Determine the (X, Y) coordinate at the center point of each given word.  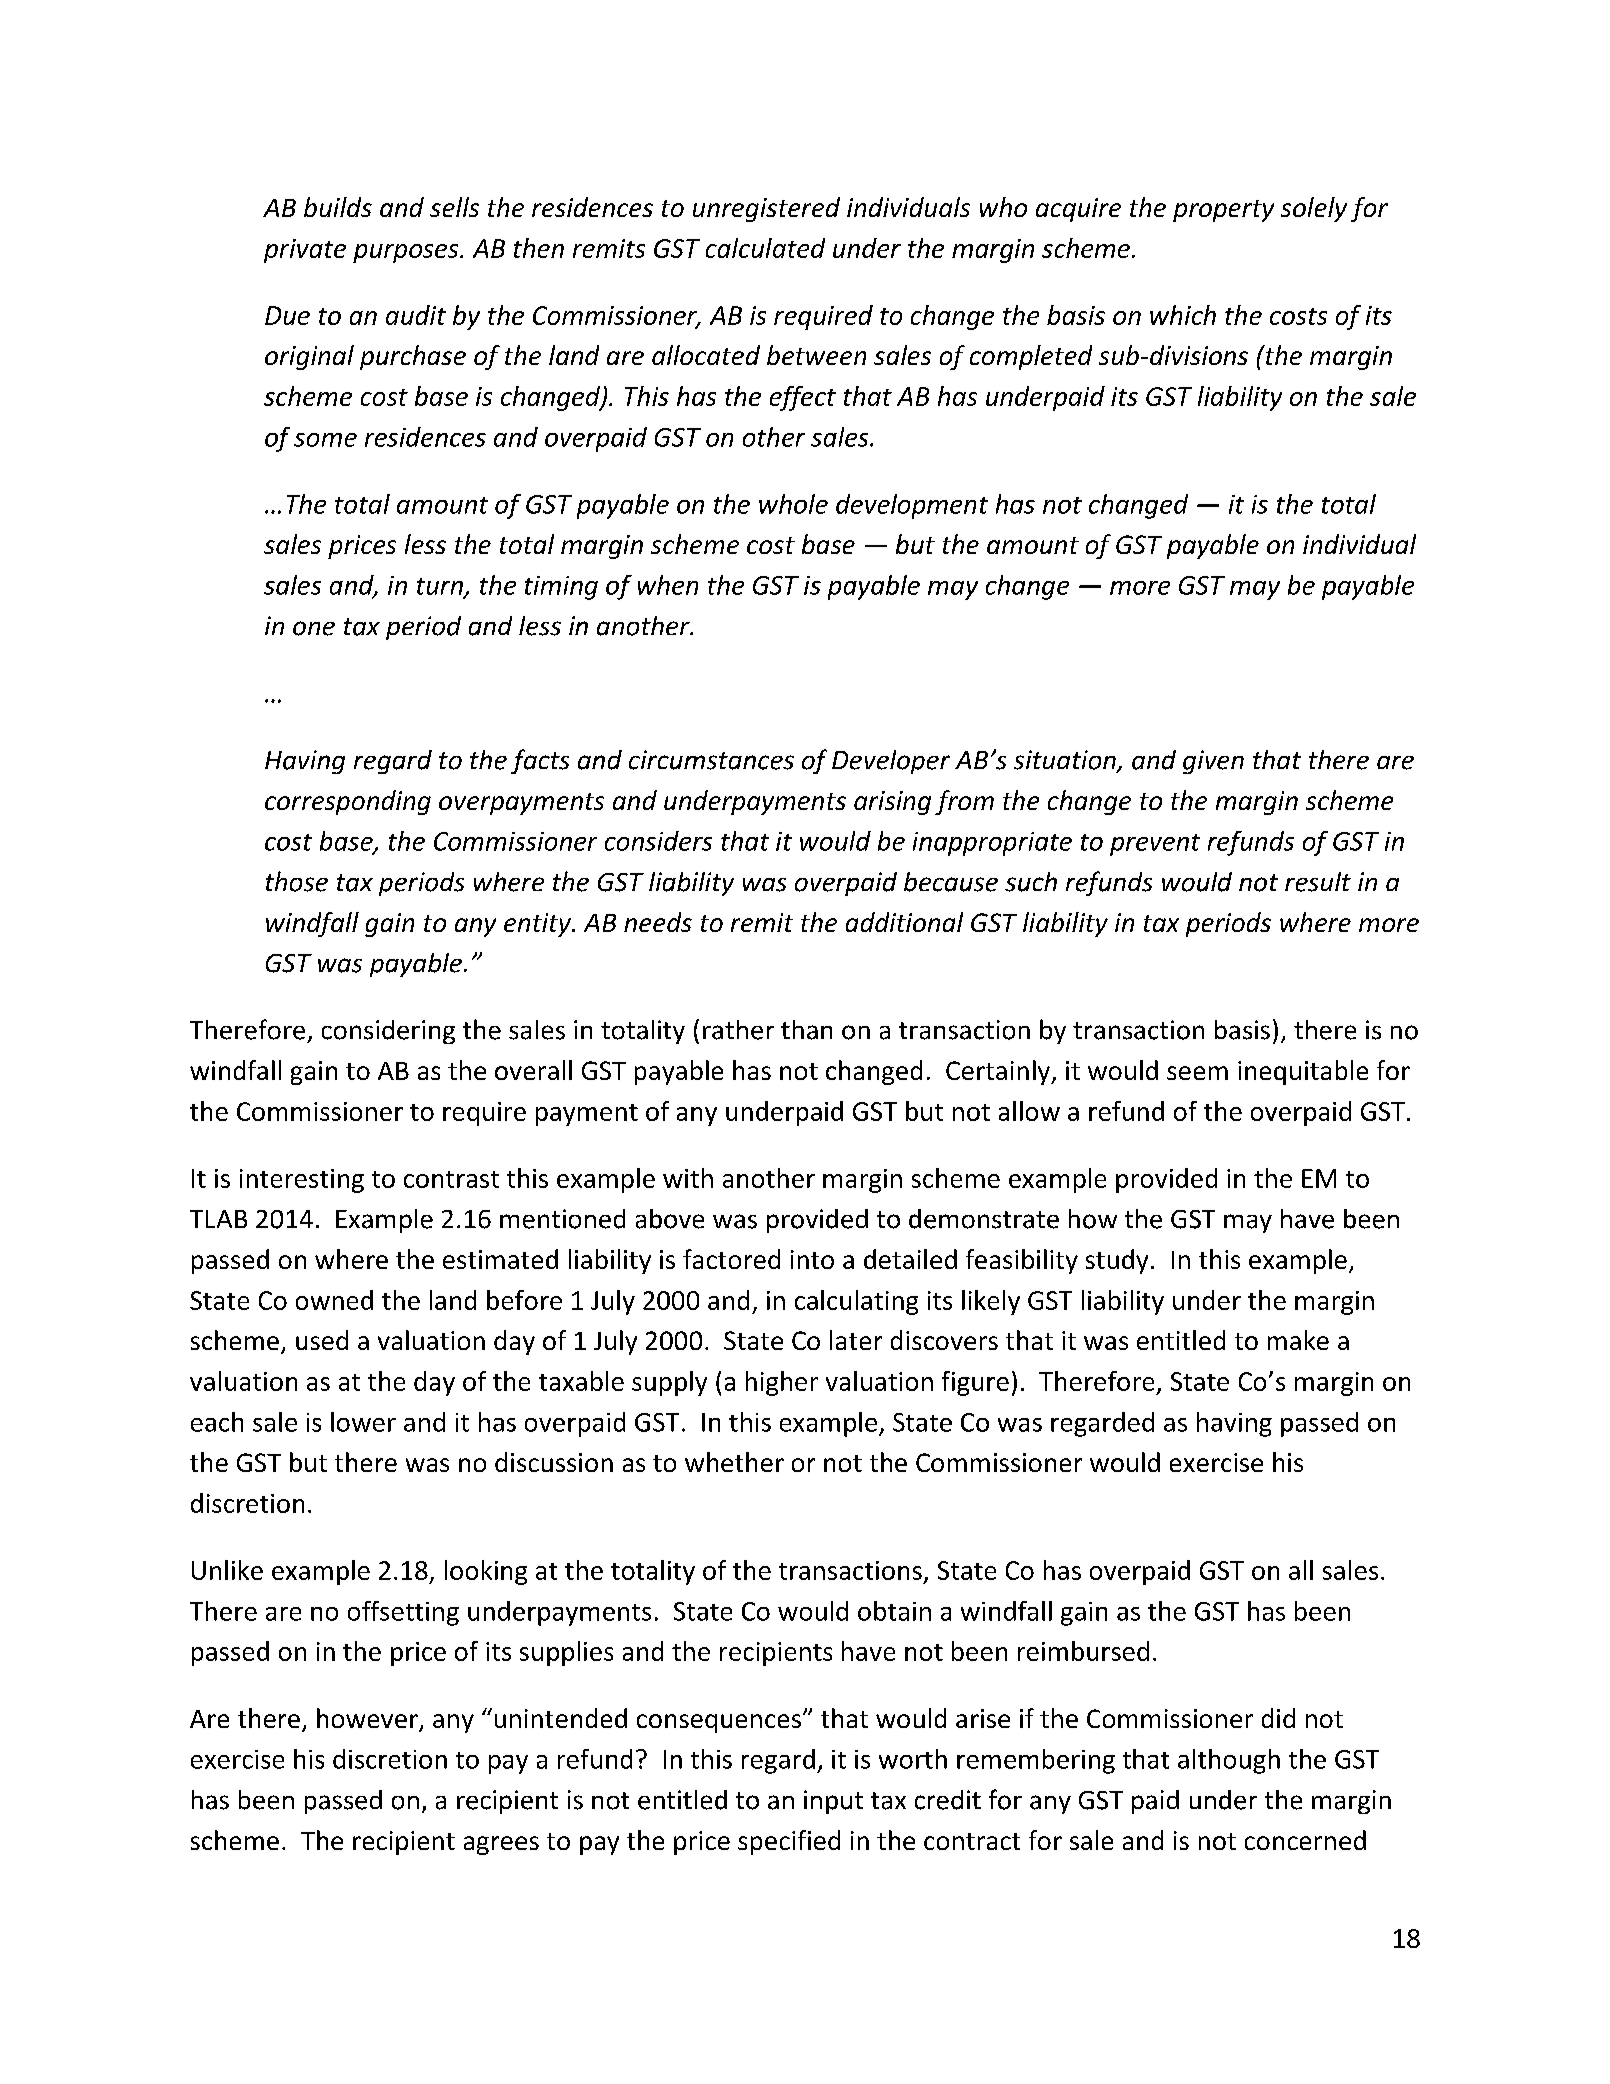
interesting (302, 1181)
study (1117, 1261)
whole (793, 504)
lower (363, 1422)
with (688, 1178)
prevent (1155, 845)
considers (658, 841)
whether (734, 1462)
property (1223, 211)
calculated (765, 248)
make (1298, 1340)
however (368, 1719)
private (305, 251)
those (297, 881)
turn (441, 587)
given (1213, 762)
